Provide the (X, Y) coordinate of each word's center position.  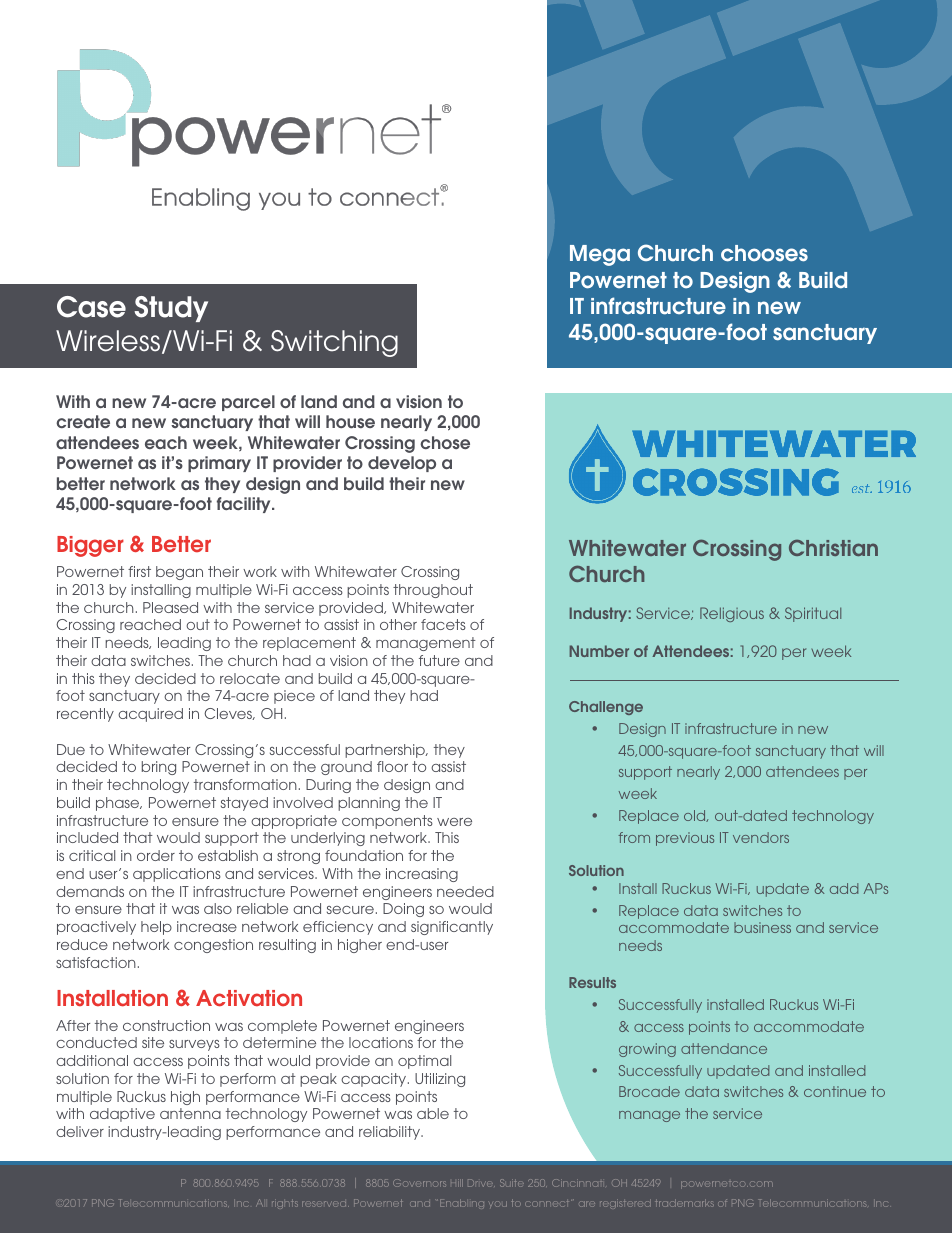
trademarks (685, 1203)
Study (171, 309)
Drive (481, 1183)
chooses (764, 253)
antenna (190, 1113)
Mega (600, 255)
